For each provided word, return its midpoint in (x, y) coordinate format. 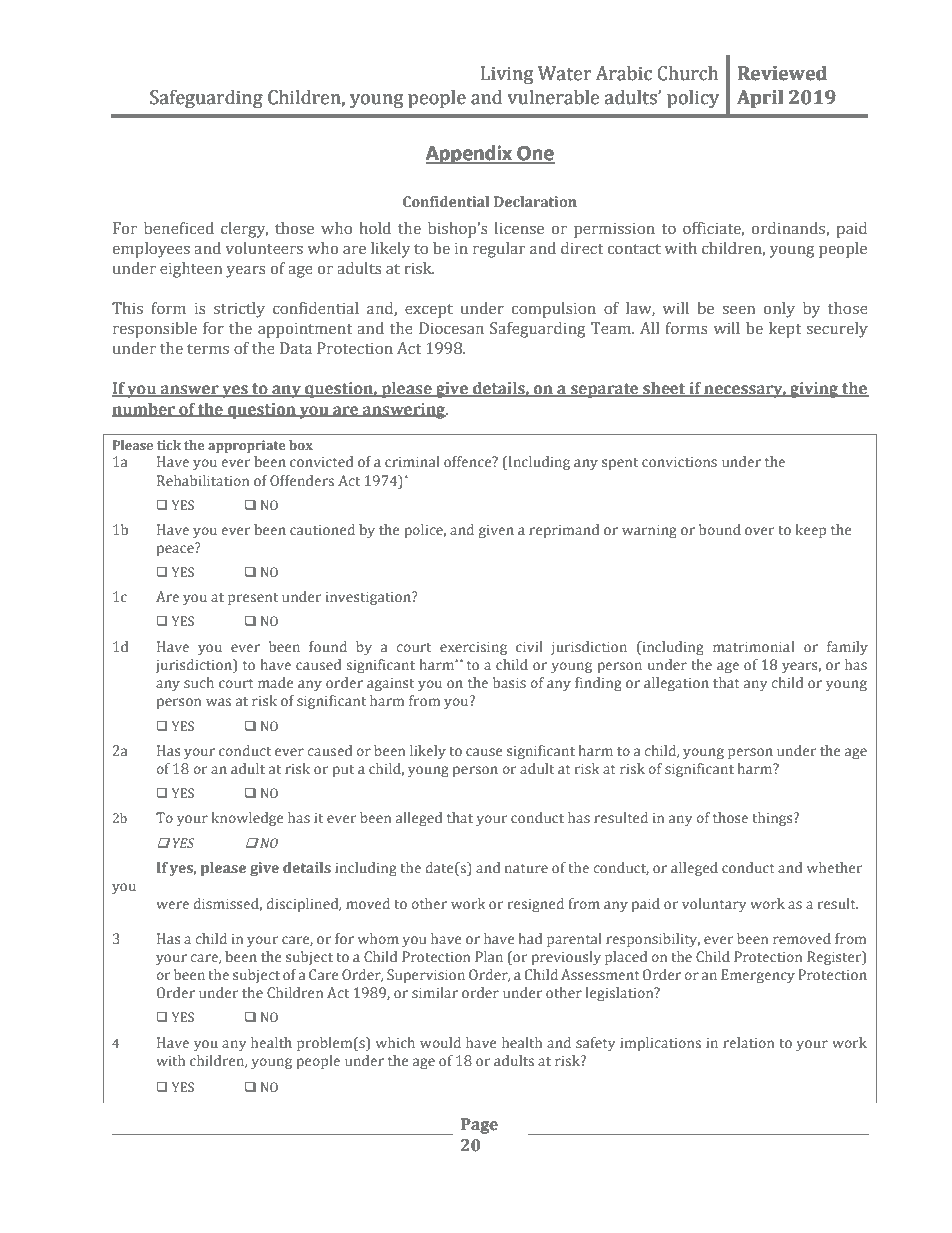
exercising (473, 648)
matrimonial (754, 646)
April (760, 98)
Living (507, 75)
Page (479, 1126)
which (395, 1042)
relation (748, 1042)
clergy (244, 230)
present (253, 599)
